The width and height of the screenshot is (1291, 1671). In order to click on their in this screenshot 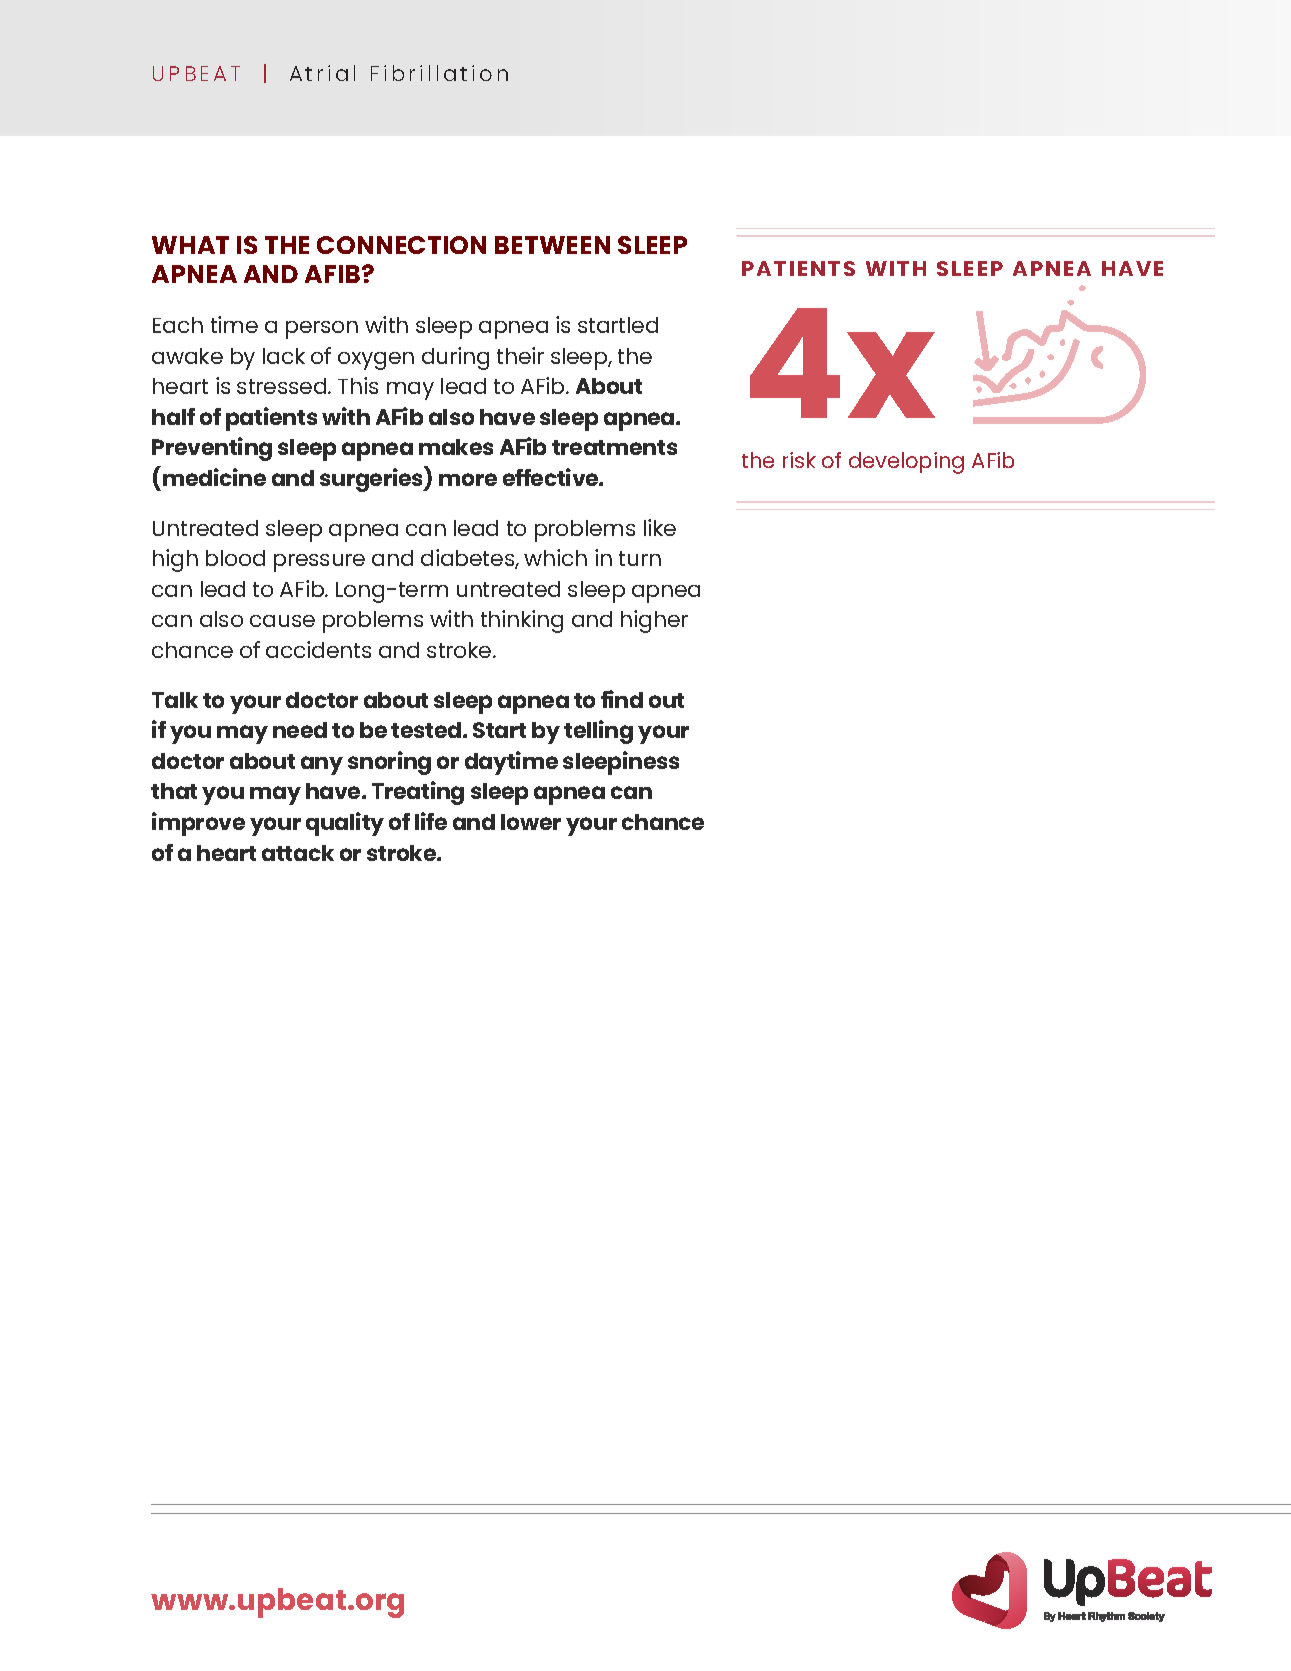, I will do `click(520, 355)`.
